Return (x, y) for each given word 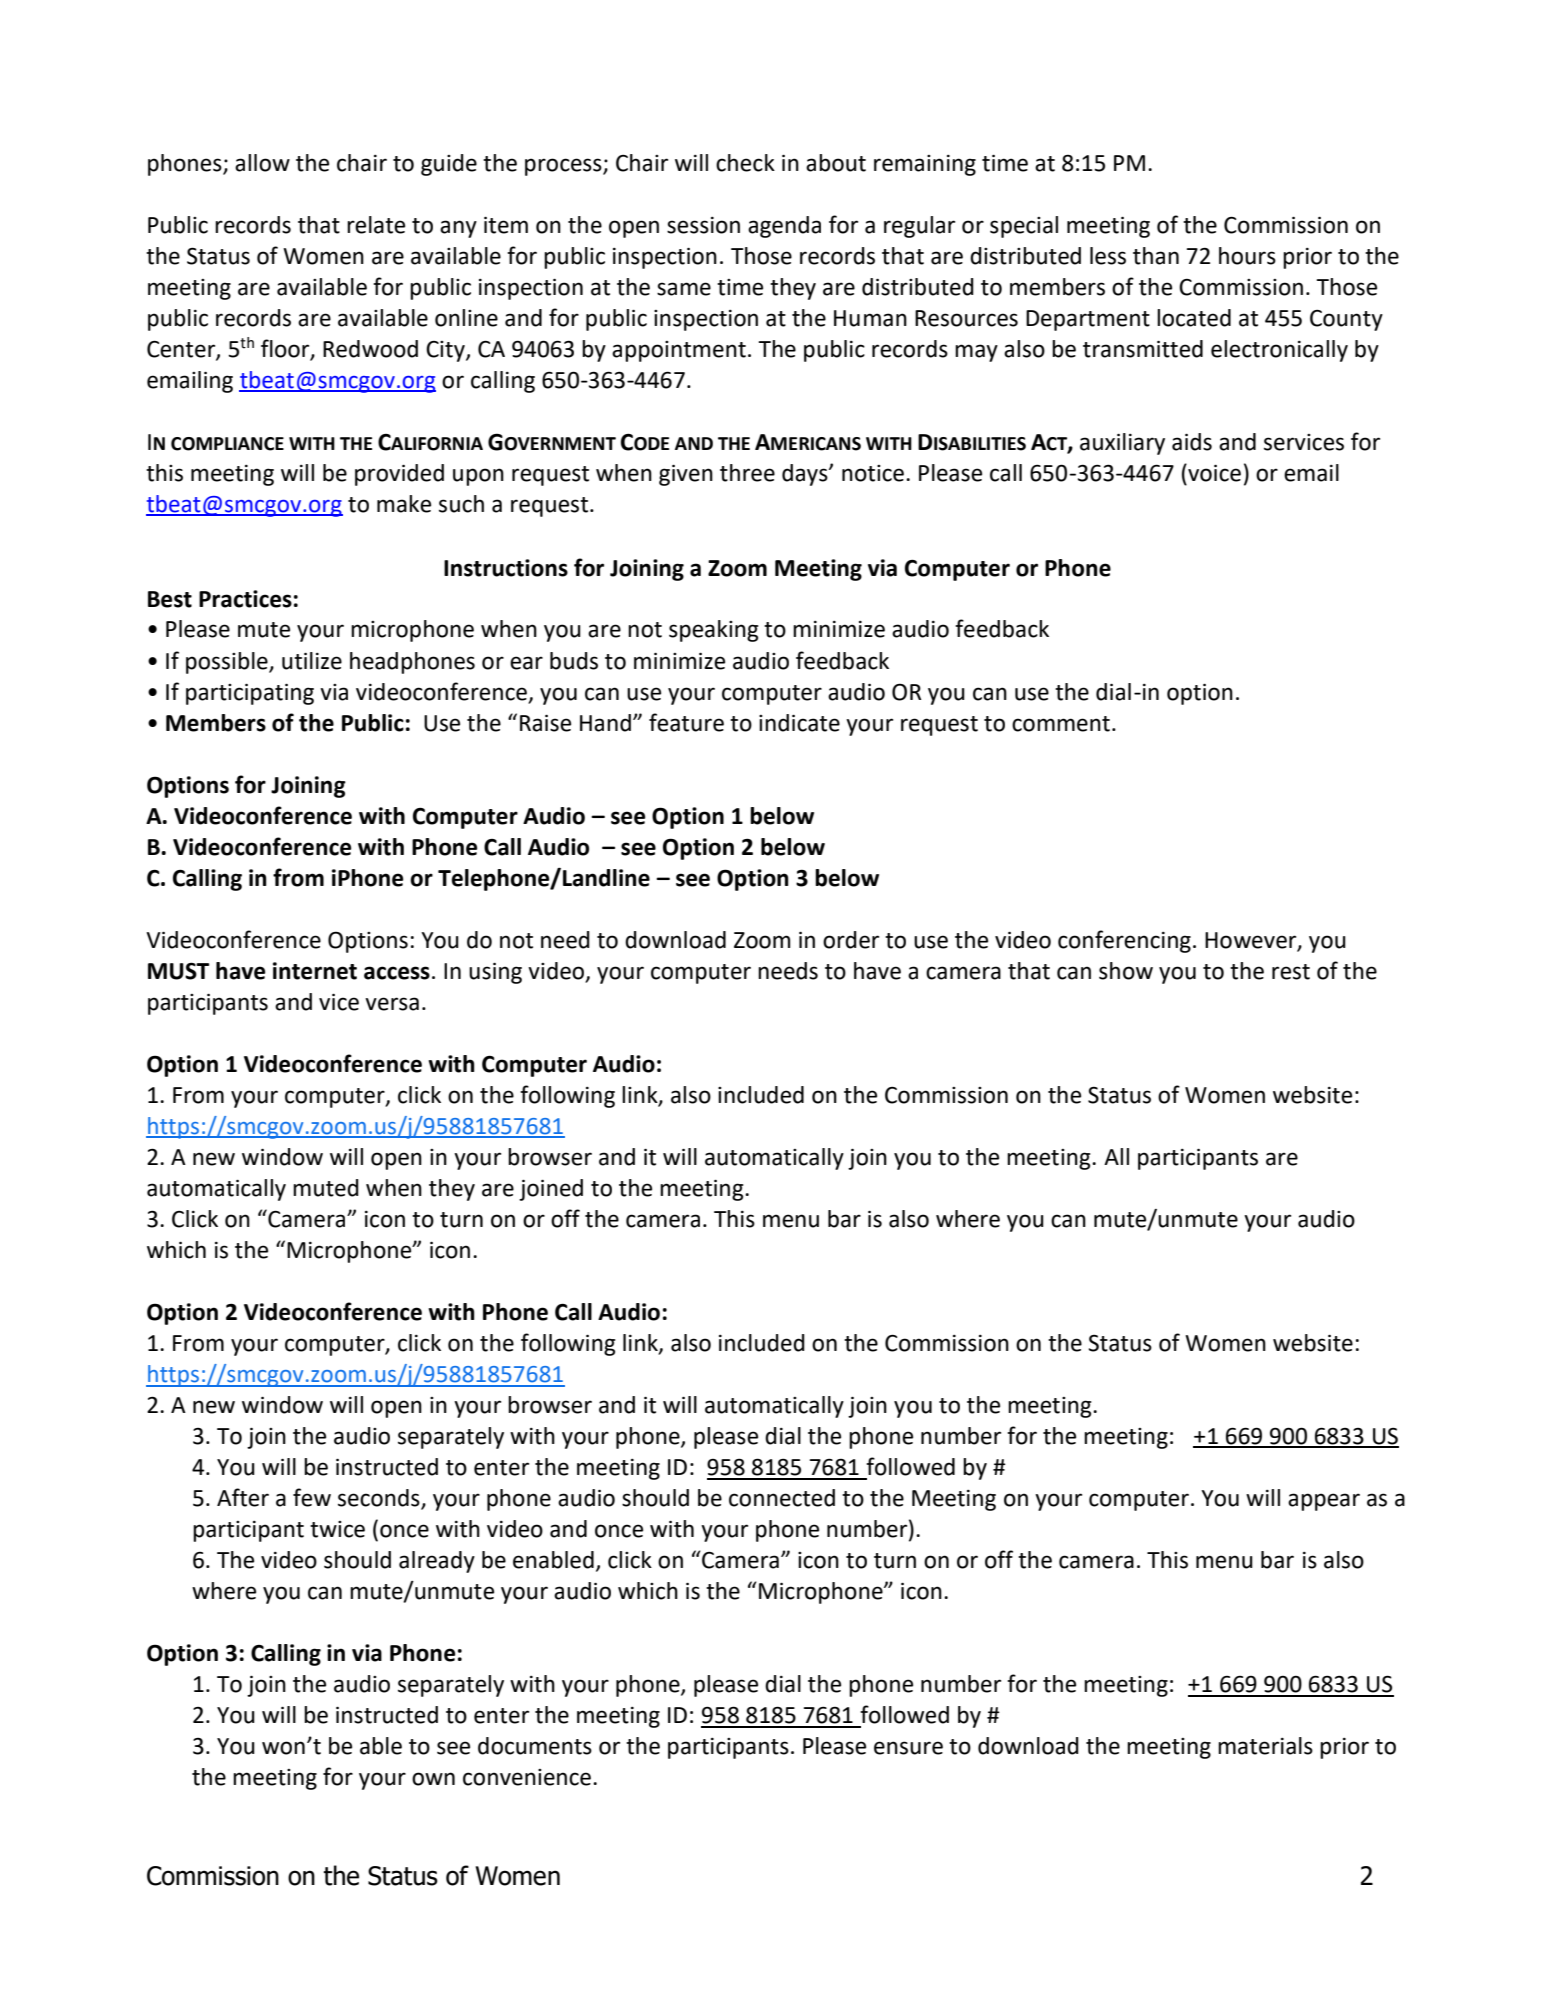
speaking (714, 631)
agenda (784, 227)
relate (376, 225)
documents (535, 1746)
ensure (908, 1748)
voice (1213, 473)
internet (315, 971)
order (851, 940)
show (1126, 971)
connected (782, 1498)
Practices (245, 599)
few (312, 1497)
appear (1324, 1502)
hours (1247, 256)
